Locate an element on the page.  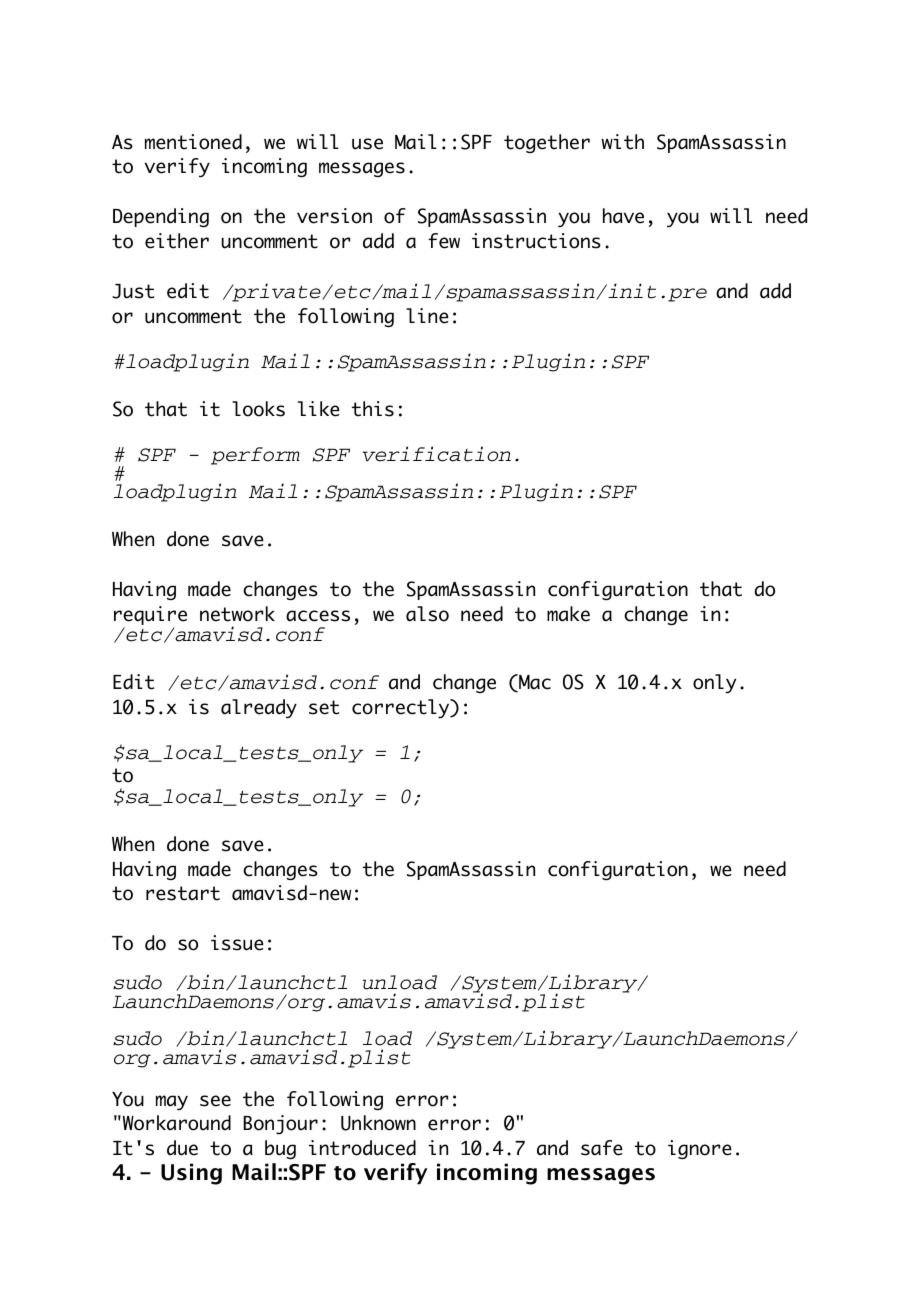
this is located at coordinates (373, 409).
